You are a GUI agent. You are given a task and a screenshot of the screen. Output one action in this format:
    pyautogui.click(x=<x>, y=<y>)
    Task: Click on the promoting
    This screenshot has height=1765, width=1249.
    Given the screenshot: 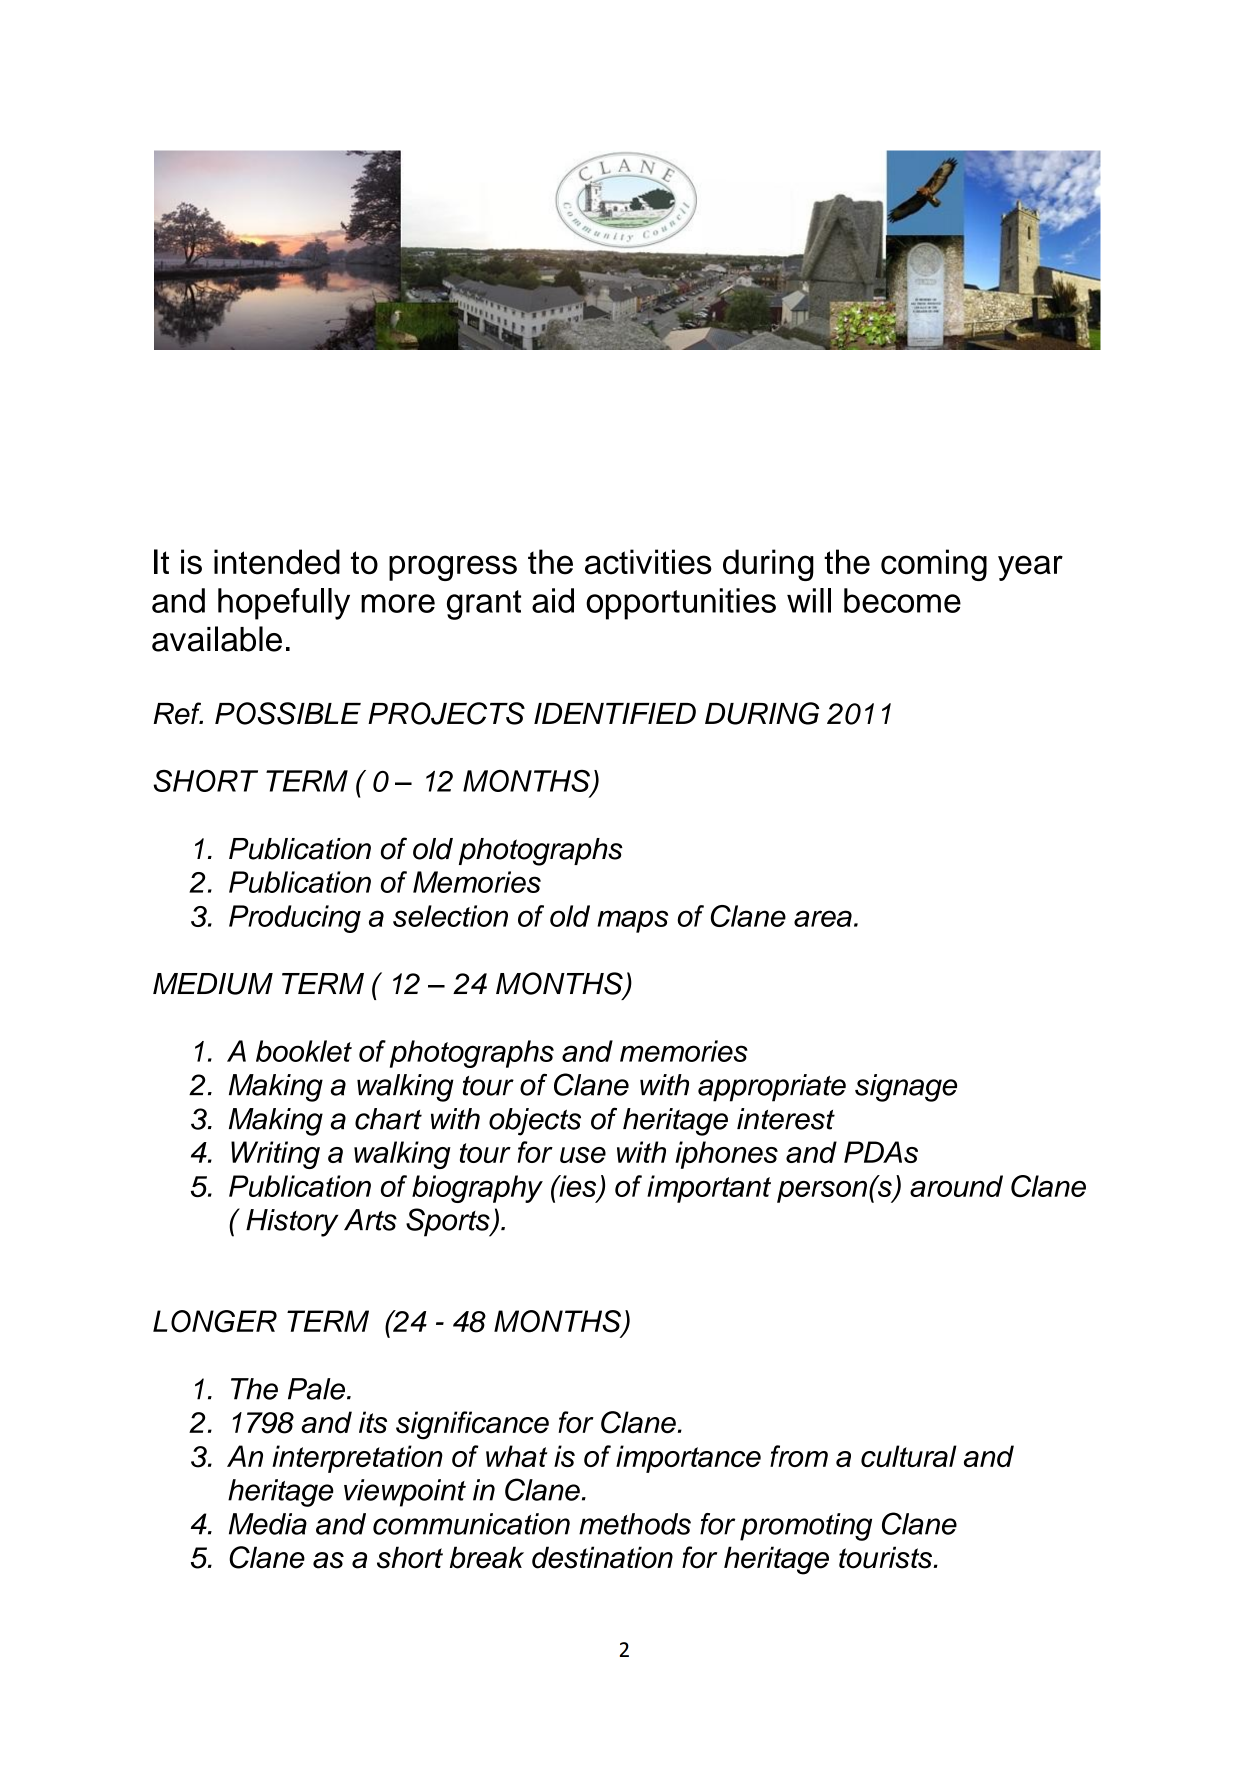 What is the action you would take?
    pyautogui.click(x=806, y=1527)
